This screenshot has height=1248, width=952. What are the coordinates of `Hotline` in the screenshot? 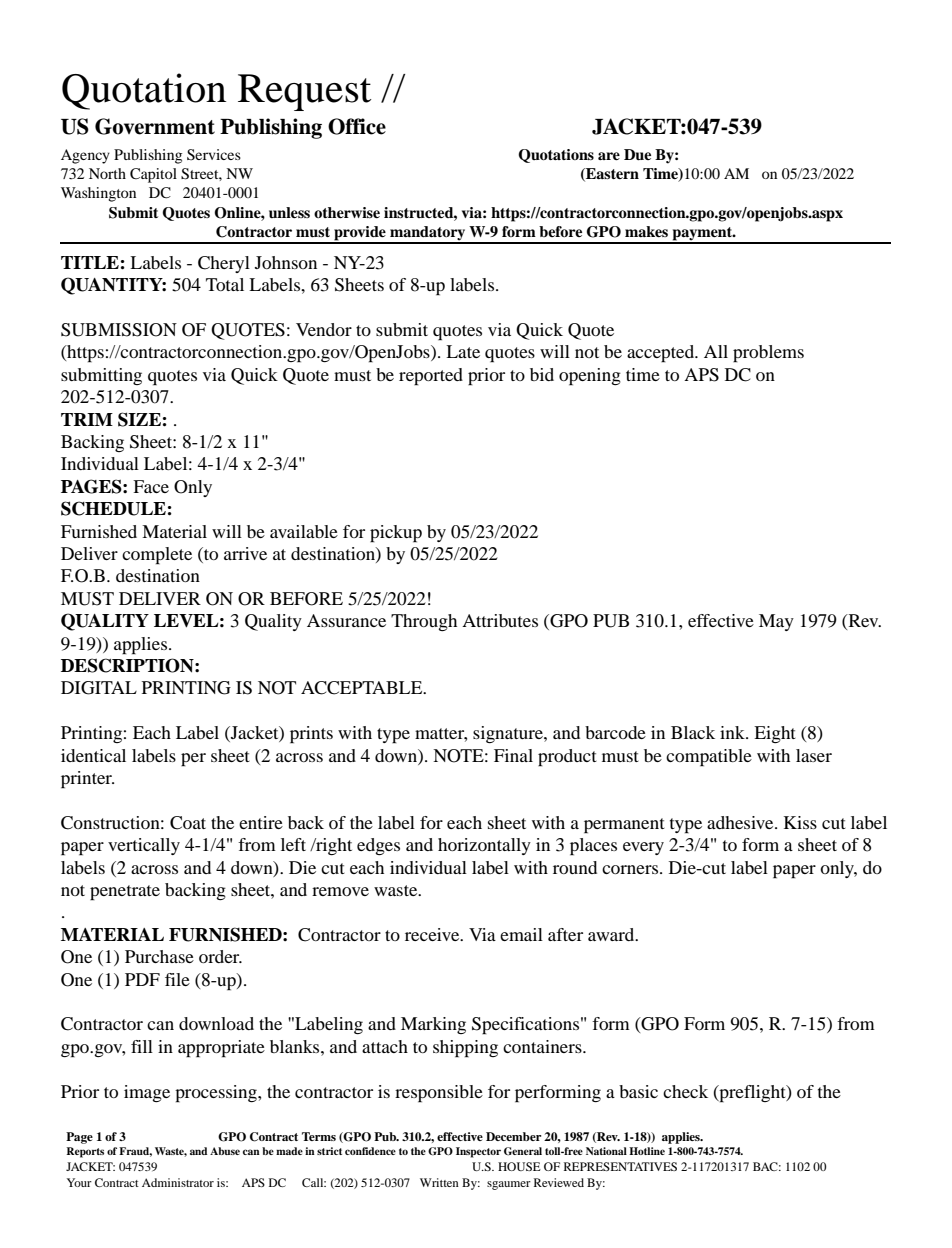 It's located at (647, 1151).
